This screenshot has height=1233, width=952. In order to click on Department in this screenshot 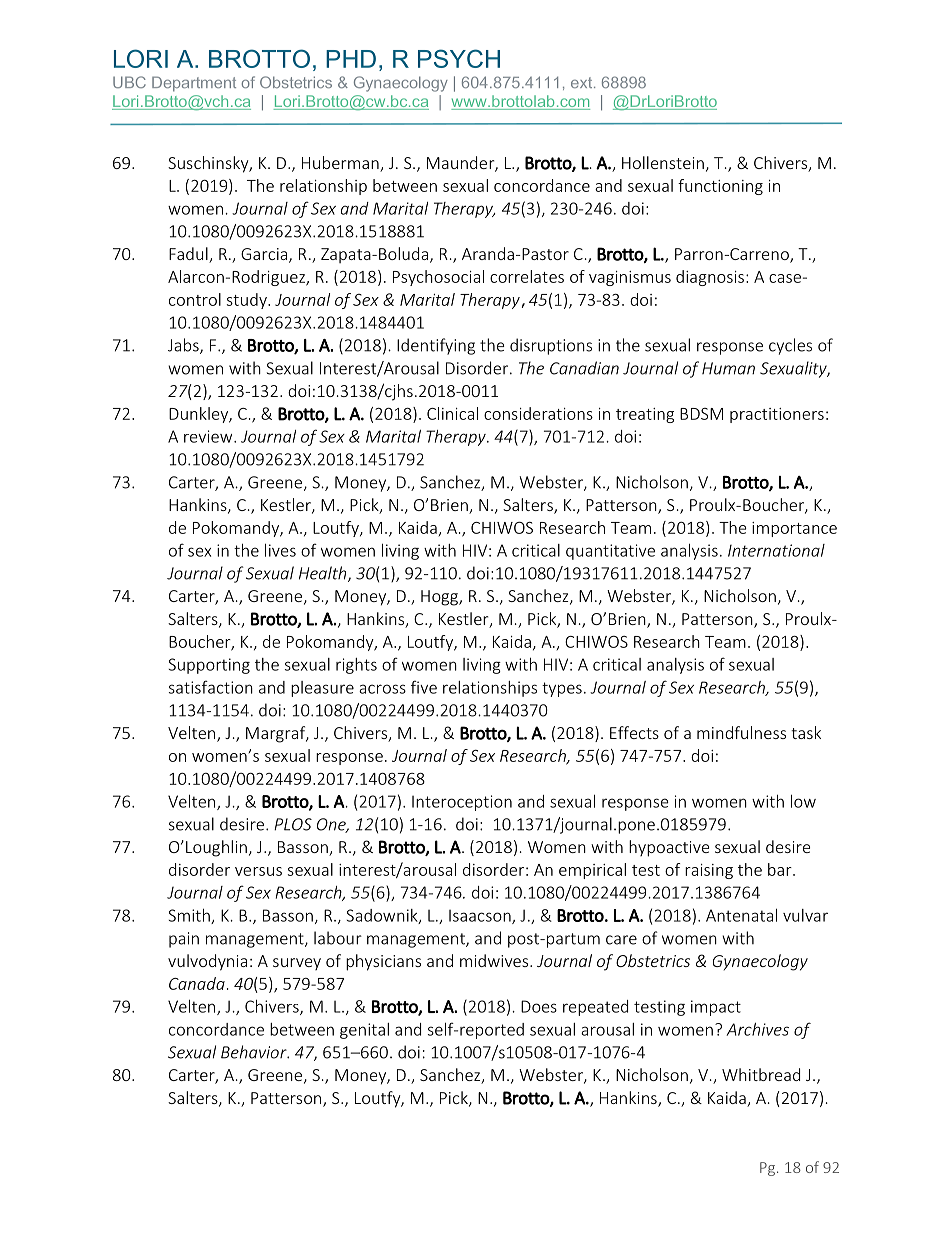, I will do `click(194, 84)`.
